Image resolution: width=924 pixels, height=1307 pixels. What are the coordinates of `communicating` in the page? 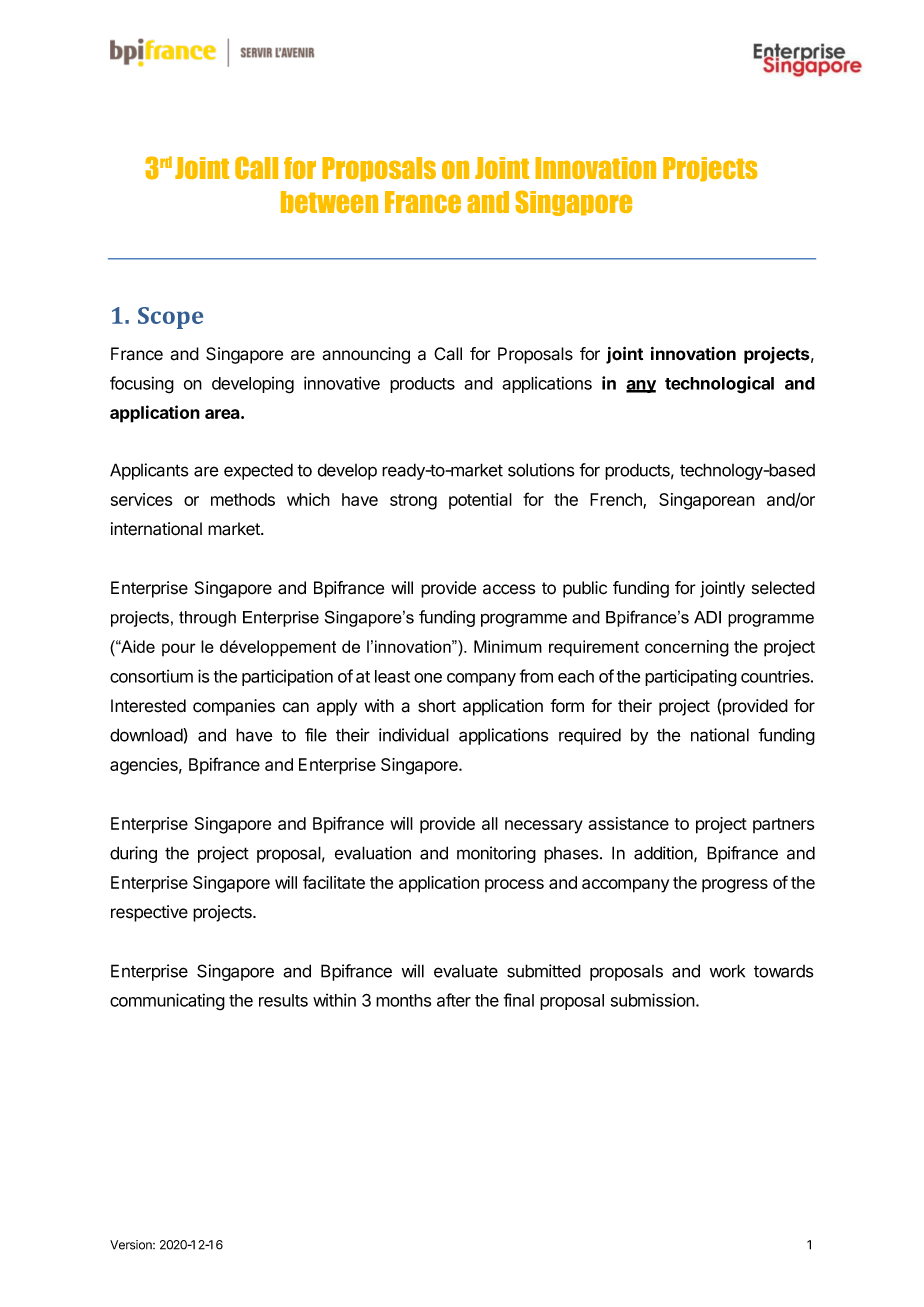 It's located at (167, 1002).
